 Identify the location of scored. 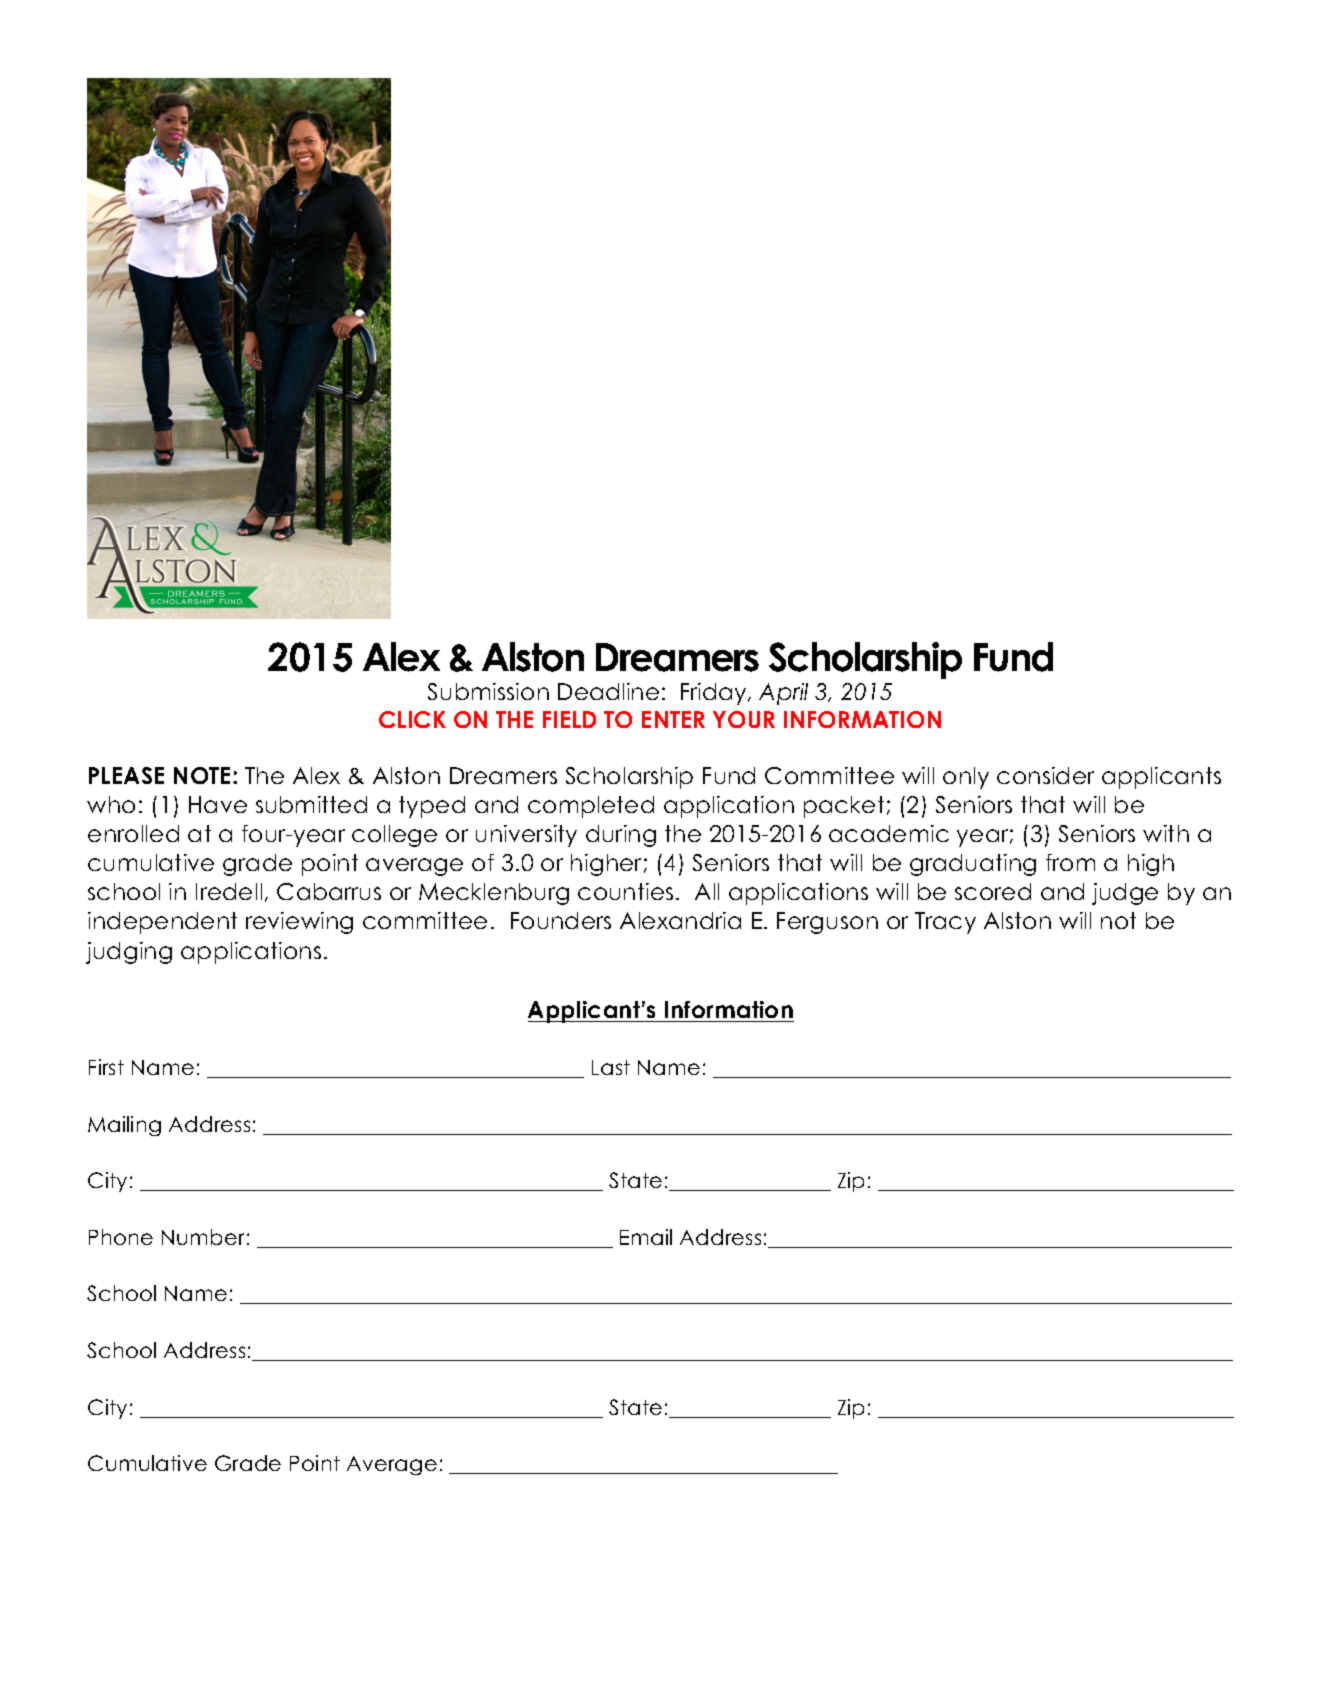
(993, 891).
